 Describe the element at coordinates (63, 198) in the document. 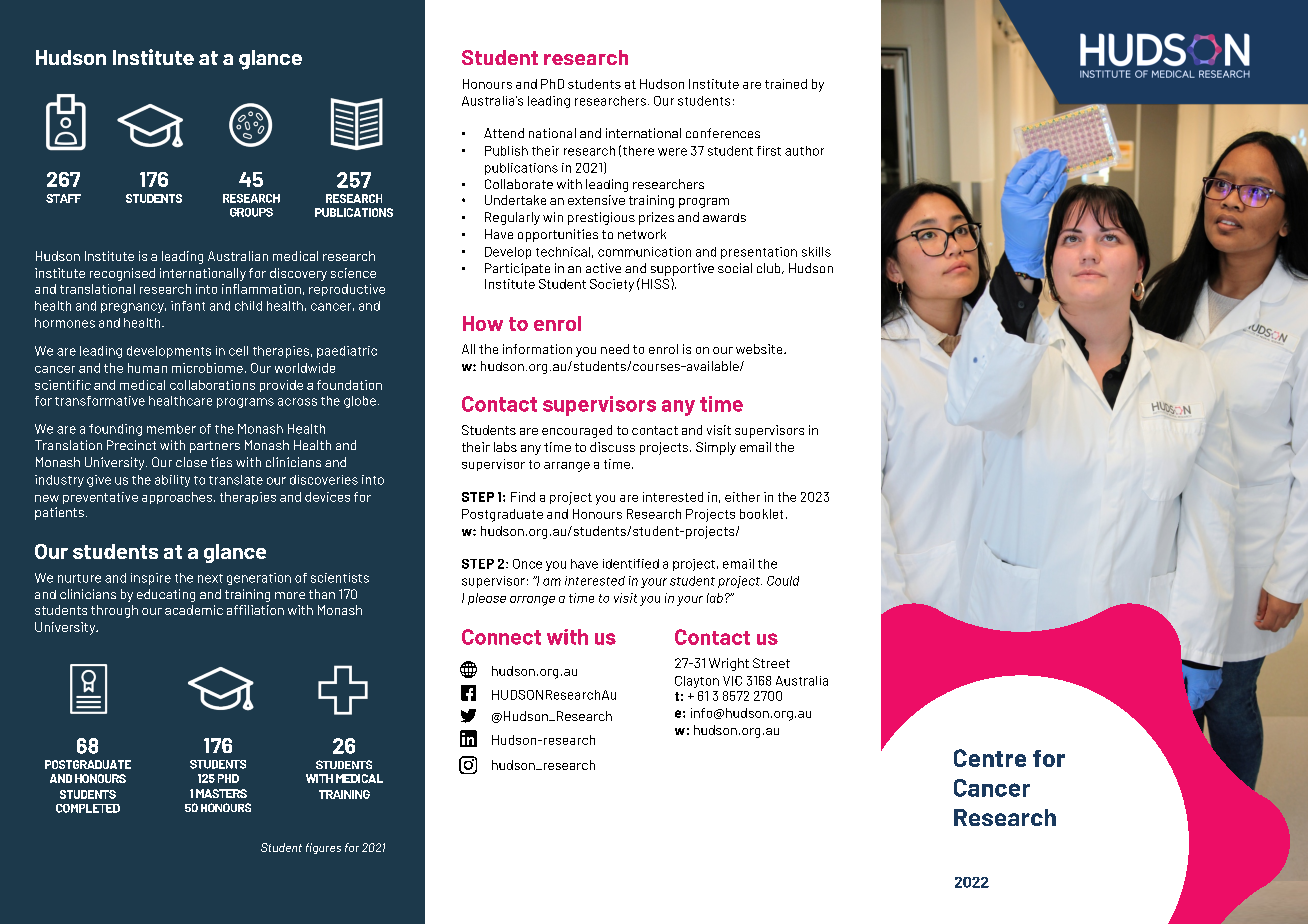

I see `STAFF` at that location.
